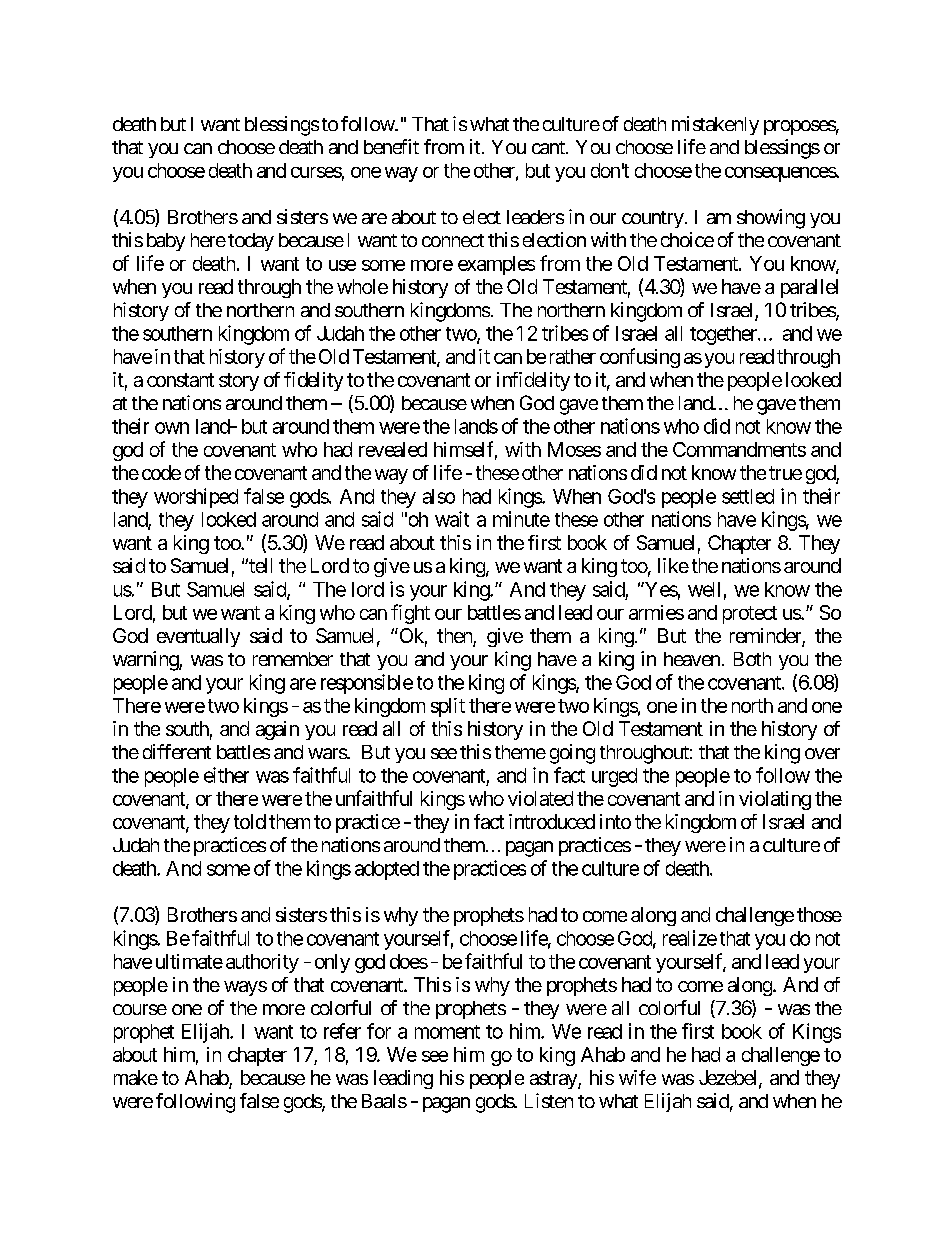 The width and height of the screenshot is (952, 1233). Describe the element at coordinates (140, 1009) in the screenshot. I see `course` at that location.
